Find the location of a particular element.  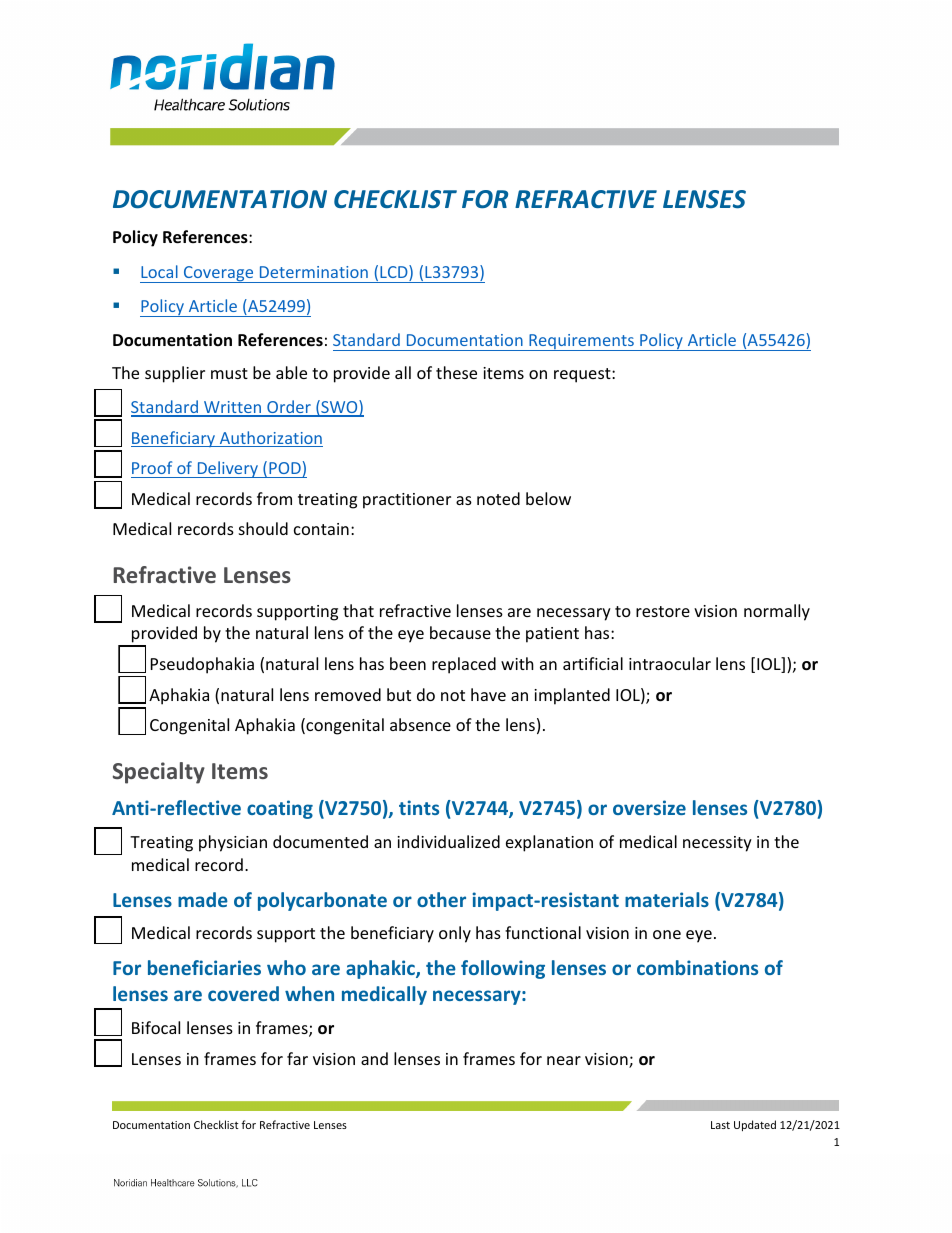

LCD is located at coordinates (395, 273).
